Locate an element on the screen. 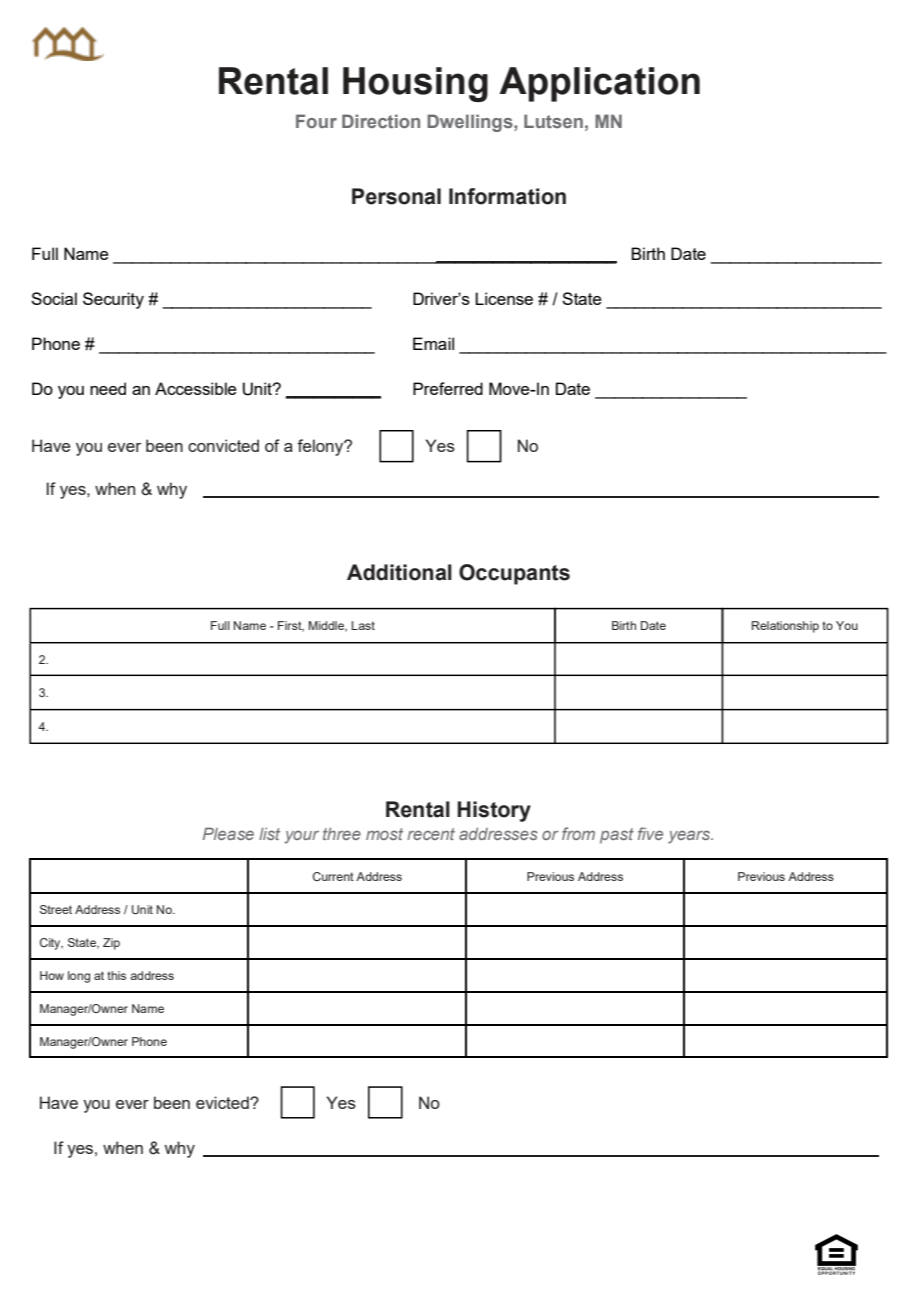 This screenshot has width=924, height=1307. Direction is located at coordinates (381, 121).
